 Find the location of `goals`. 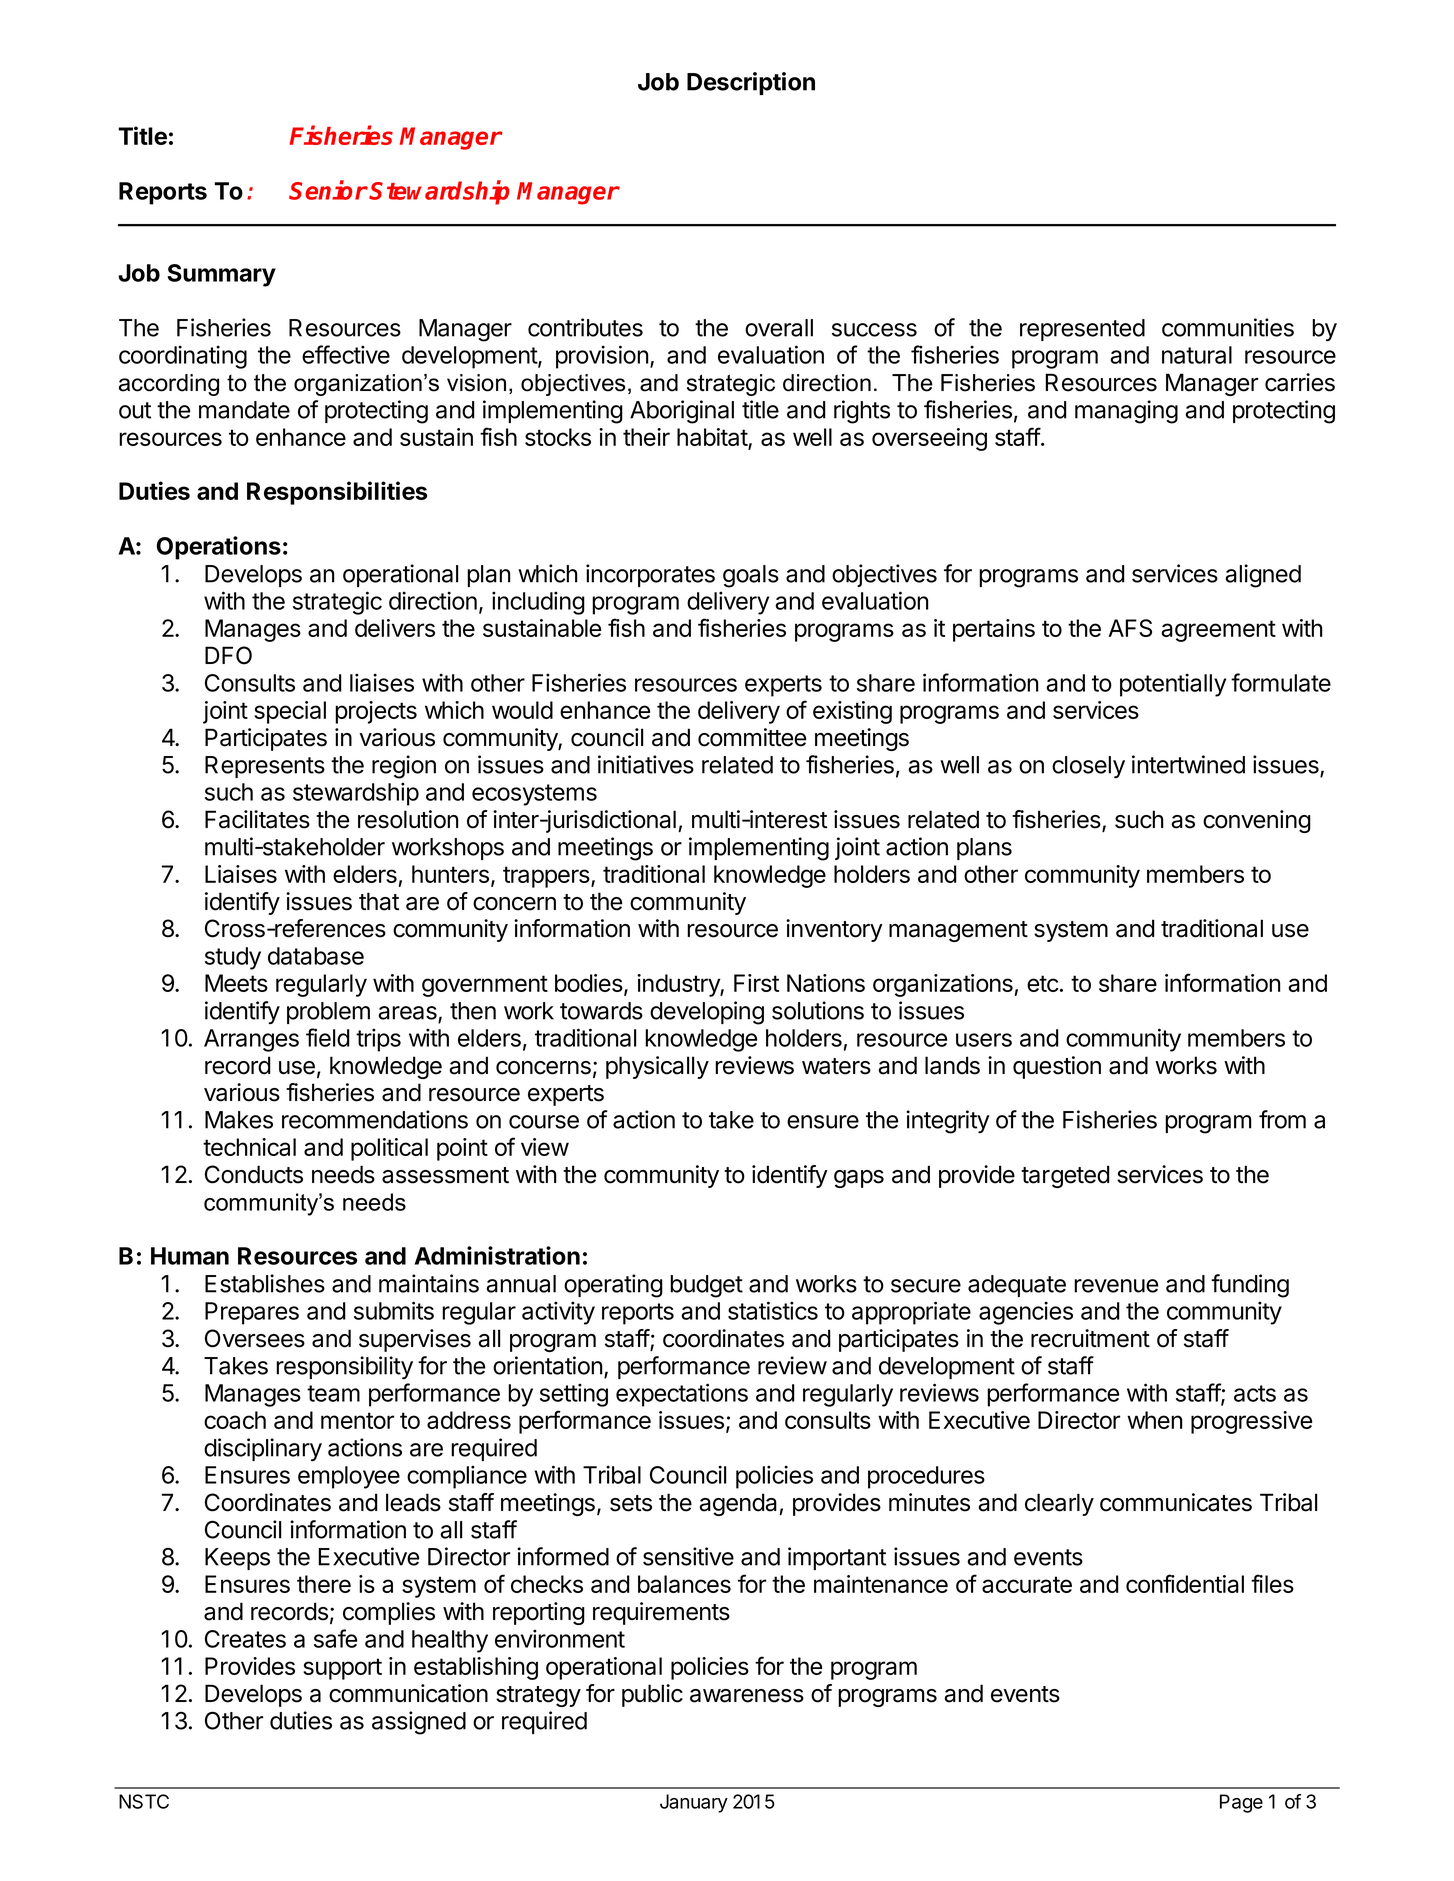

goals is located at coordinates (751, 576).
